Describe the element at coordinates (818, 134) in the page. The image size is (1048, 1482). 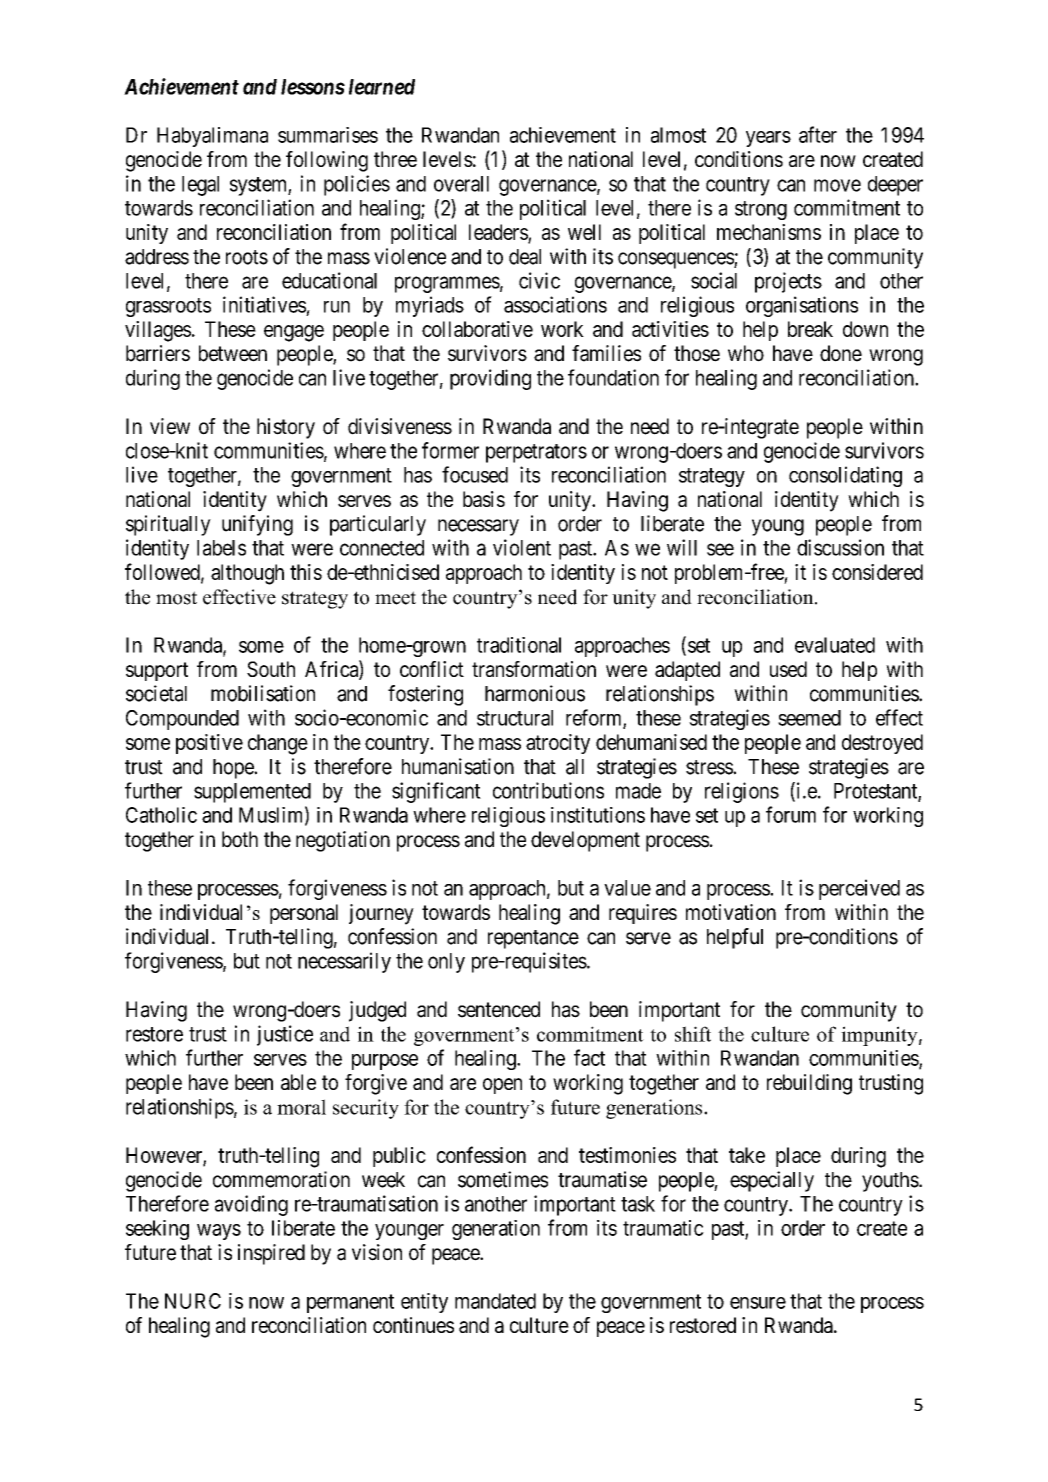
I see `after` at that location.
